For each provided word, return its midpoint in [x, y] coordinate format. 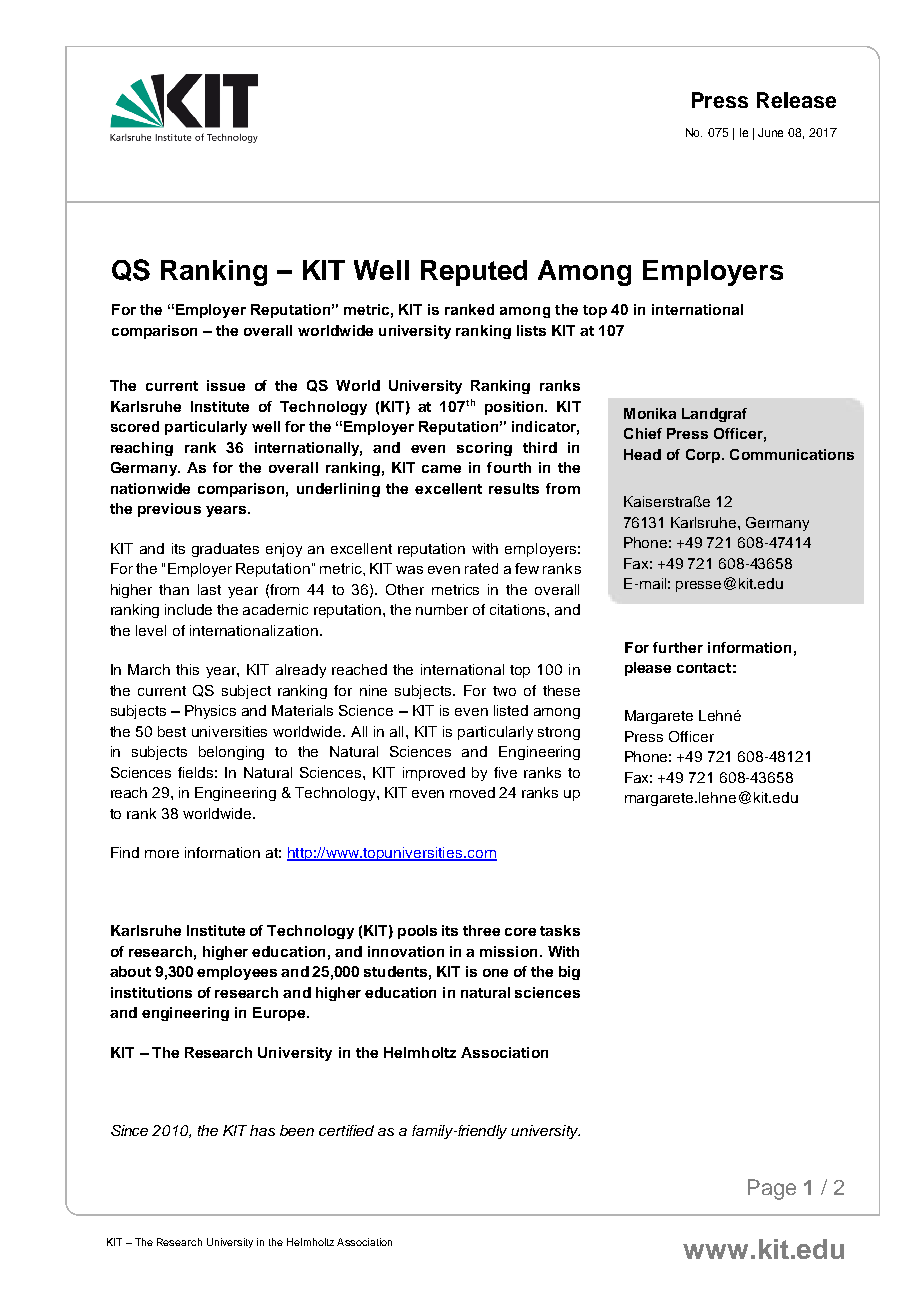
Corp [704, 456]
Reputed [474, 273]
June [770, 132]
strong [559, 733]
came [441, 469]
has [262, 1130]
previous [169, 510]
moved [472, 792]
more [162, 854]
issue [226, 385]
